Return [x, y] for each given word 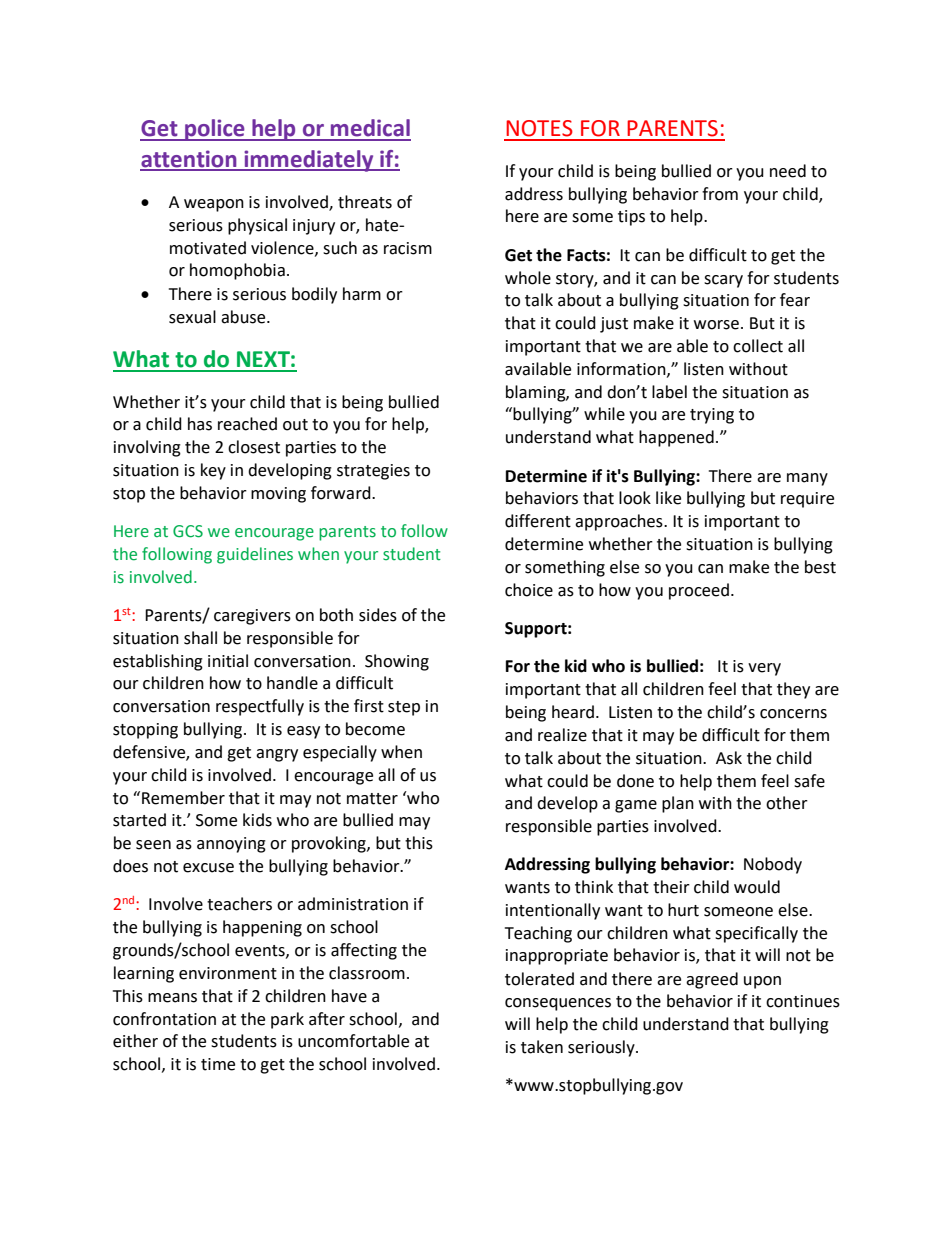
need [788, 171]
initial [228, 661]
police [215, 130]
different [538, 521]
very [764, 669]
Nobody [773, 865]
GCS [188, 531]
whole [528, 278]
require [807, 500]
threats [365, 202]
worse [716, 325]
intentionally [553, 911]
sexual [192, 317]
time [218, 1064]
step [404, 708]
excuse [208, 868]
